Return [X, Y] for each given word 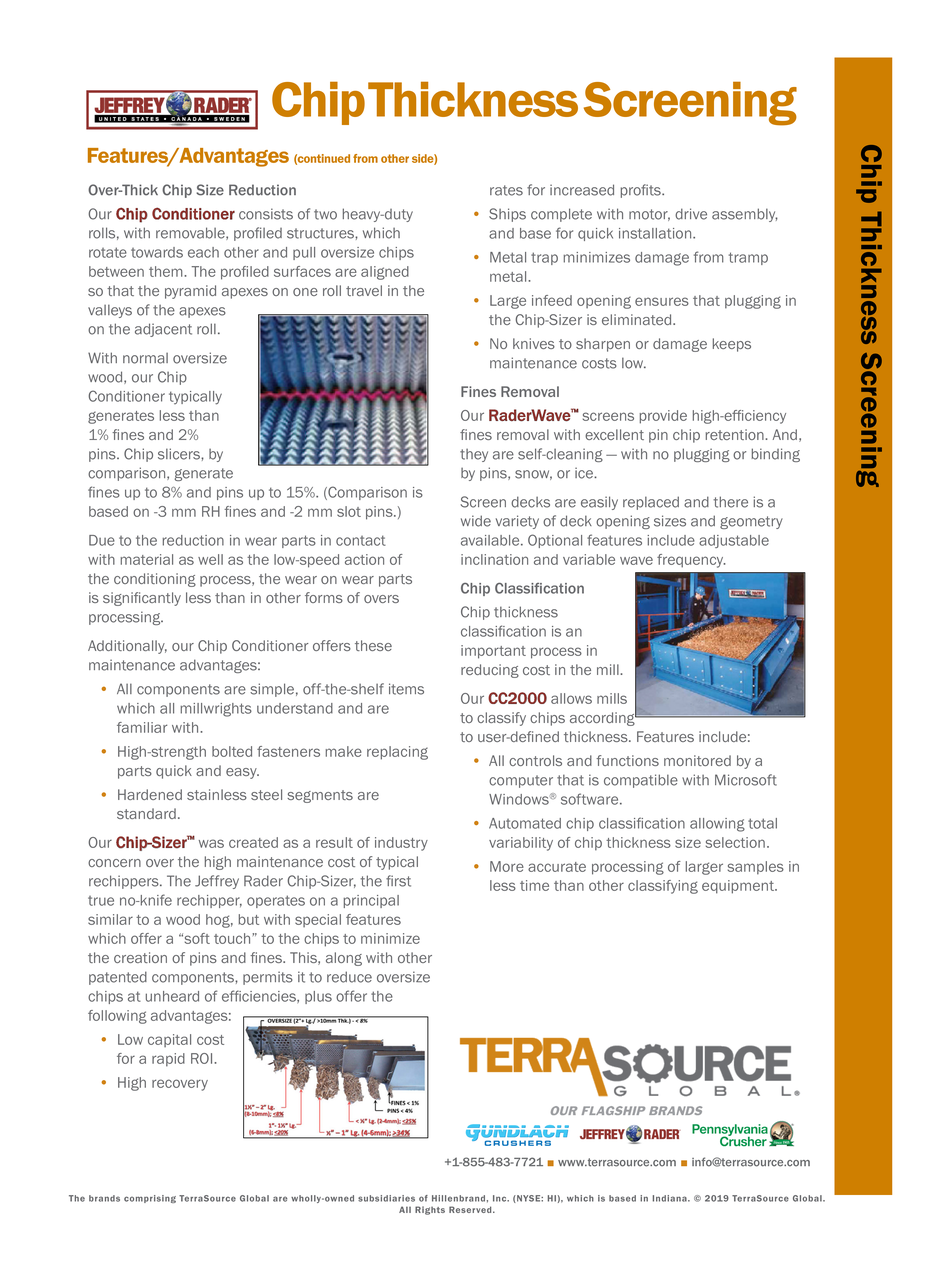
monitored [697, 760]
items [406, 689]
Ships [507, 215]
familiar [142, 727]
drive [691, 214]
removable [191, 233]
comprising [150, 1199]
